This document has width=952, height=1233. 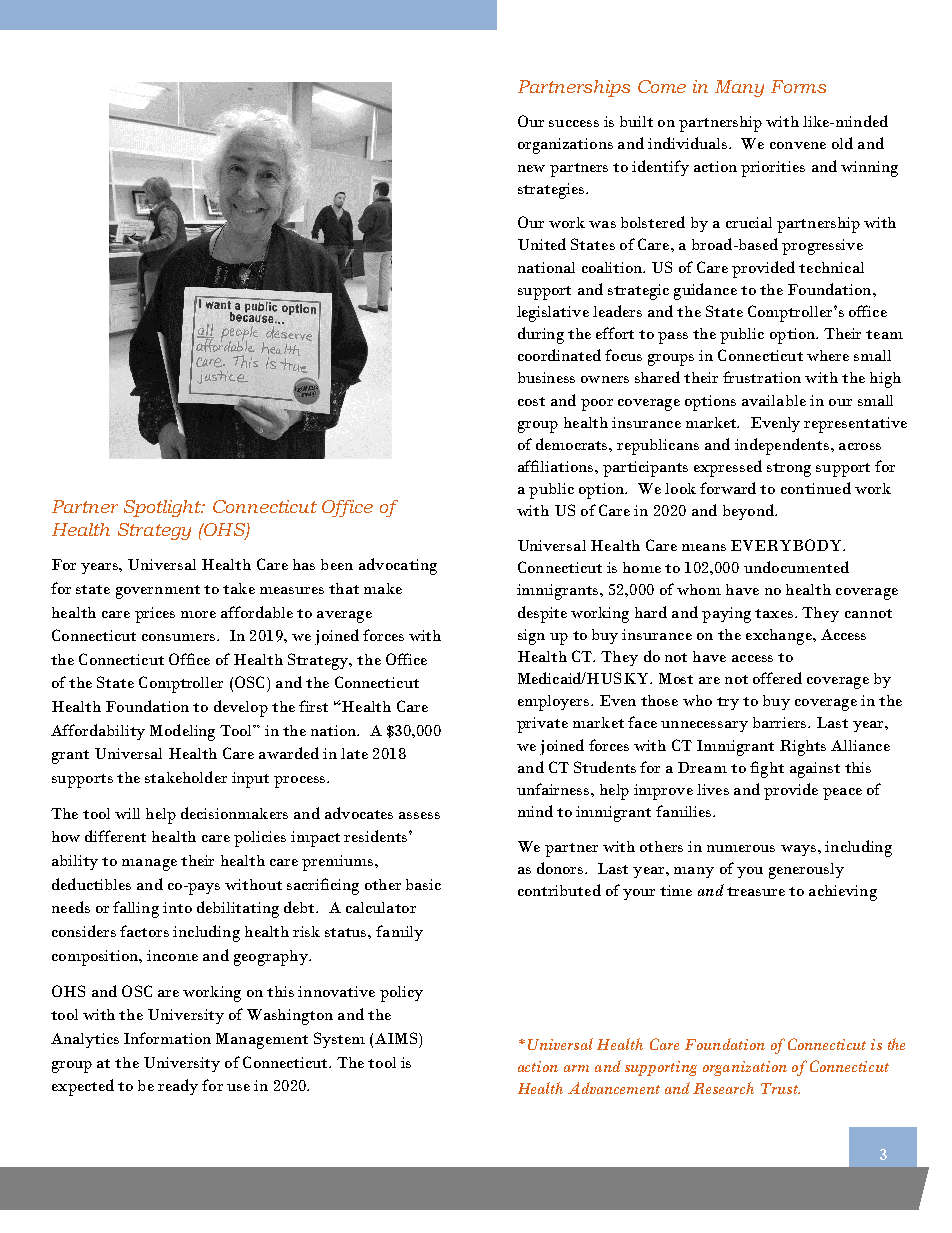 I want to click on Rights, so click(x=803, y=748).
